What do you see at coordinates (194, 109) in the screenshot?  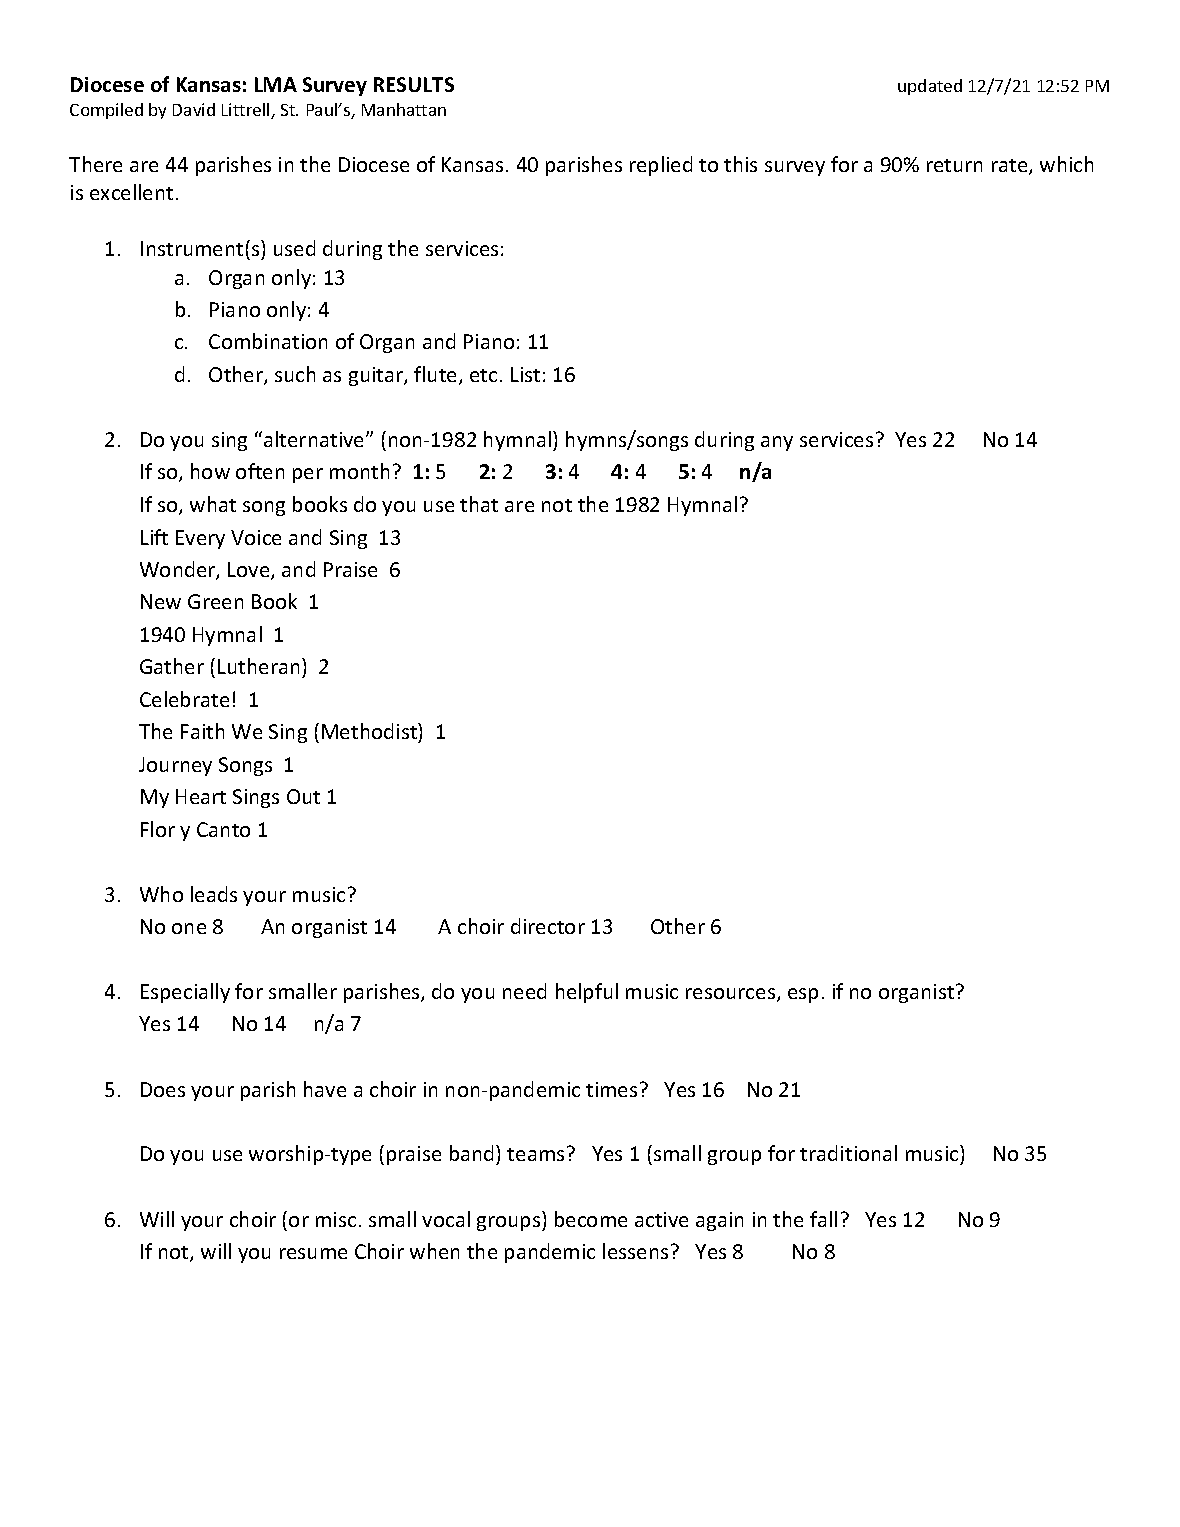 I see `David` at bounding box center [194, 109].
